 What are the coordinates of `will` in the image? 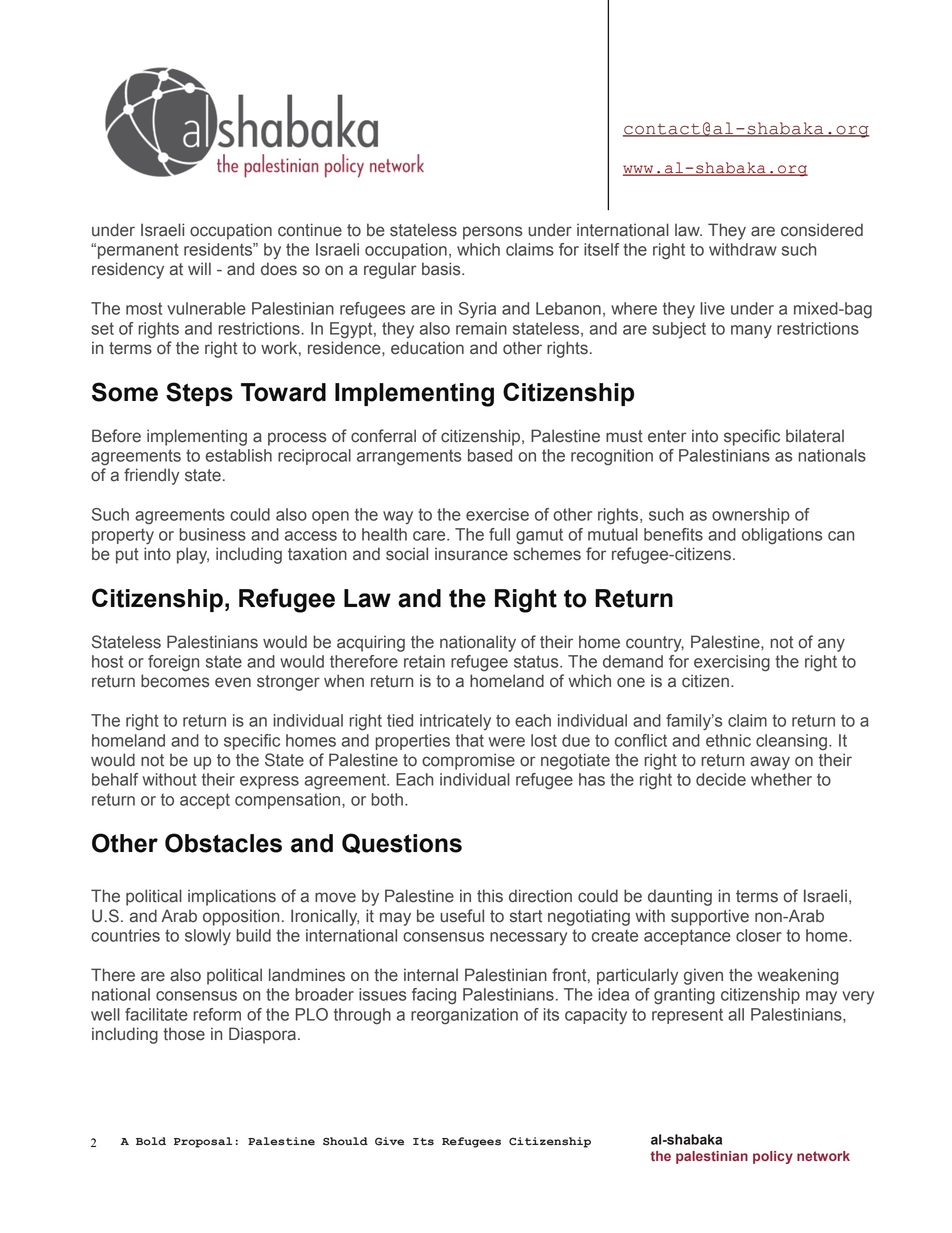 It's located at (199, 268).
